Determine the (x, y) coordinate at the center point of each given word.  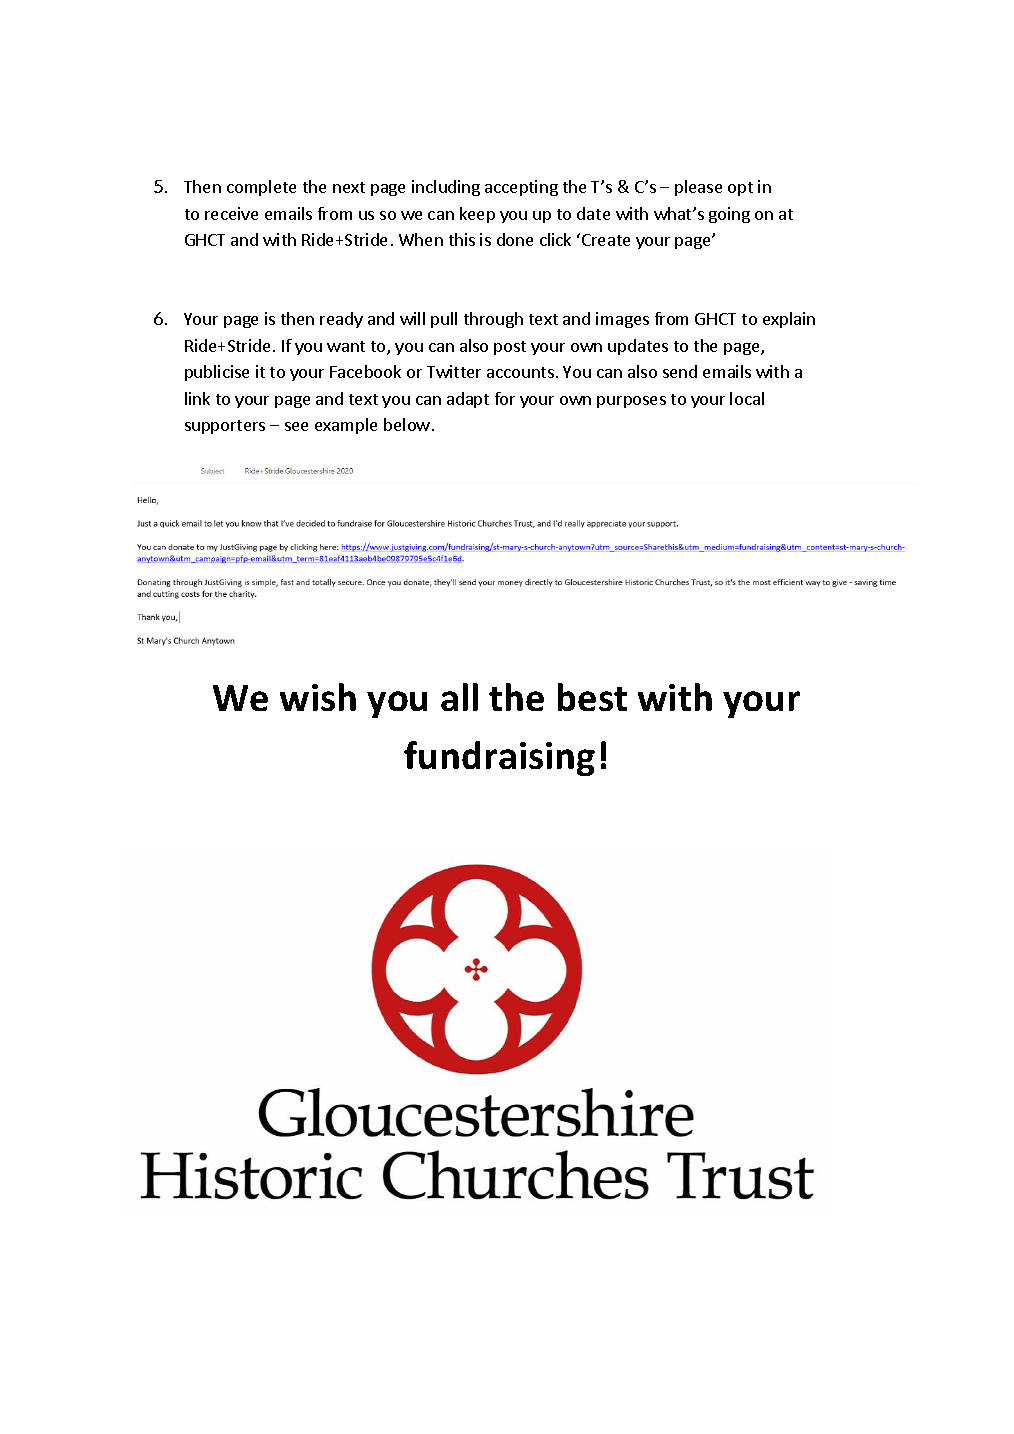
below (407, 424)
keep (477, 215)
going (729, 215)
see (296, 426)
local (747, 398)
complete (261, 188)
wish (318, 697)
